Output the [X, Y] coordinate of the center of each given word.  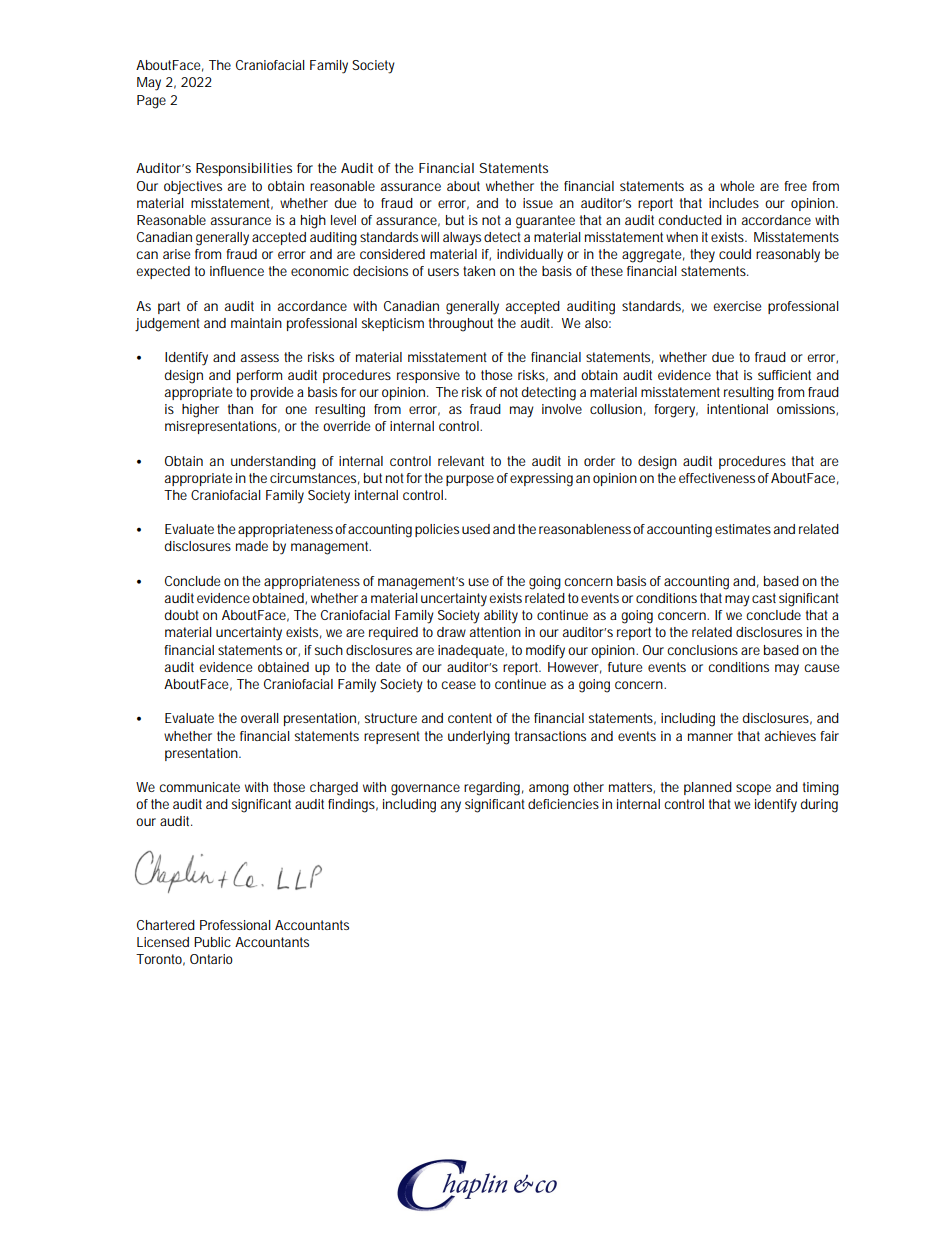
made [252, 546]
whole [737, 186]
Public [212, 942]
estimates [743, 529]
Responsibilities [244, 169]
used [476, 529]
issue [538, 203]
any [451, 807]
